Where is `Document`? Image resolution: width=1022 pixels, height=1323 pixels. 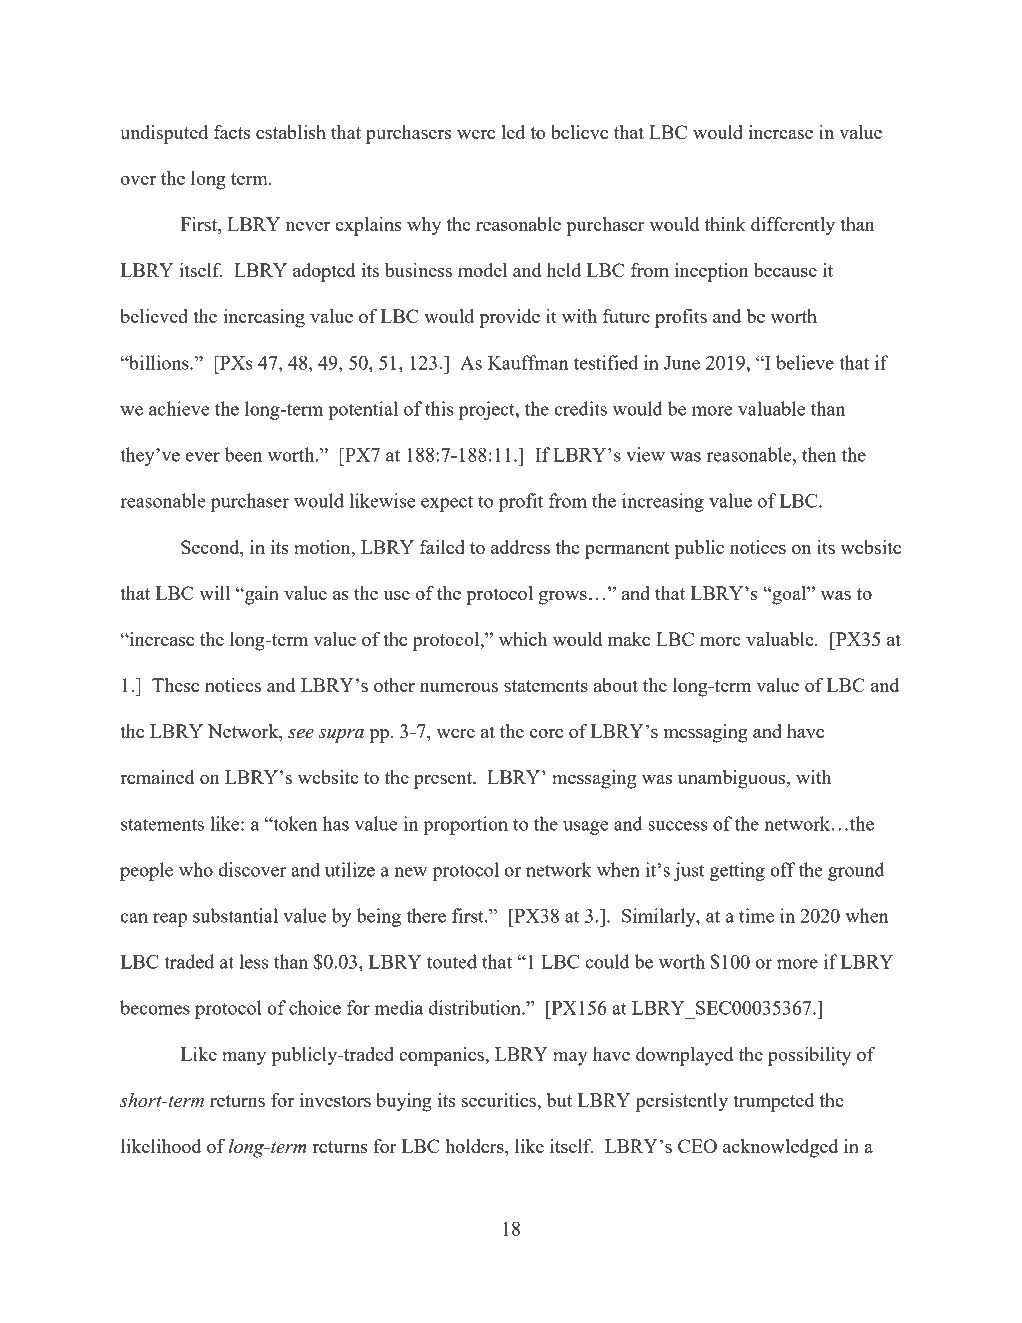 Document is located at coordinates (470, 31).
